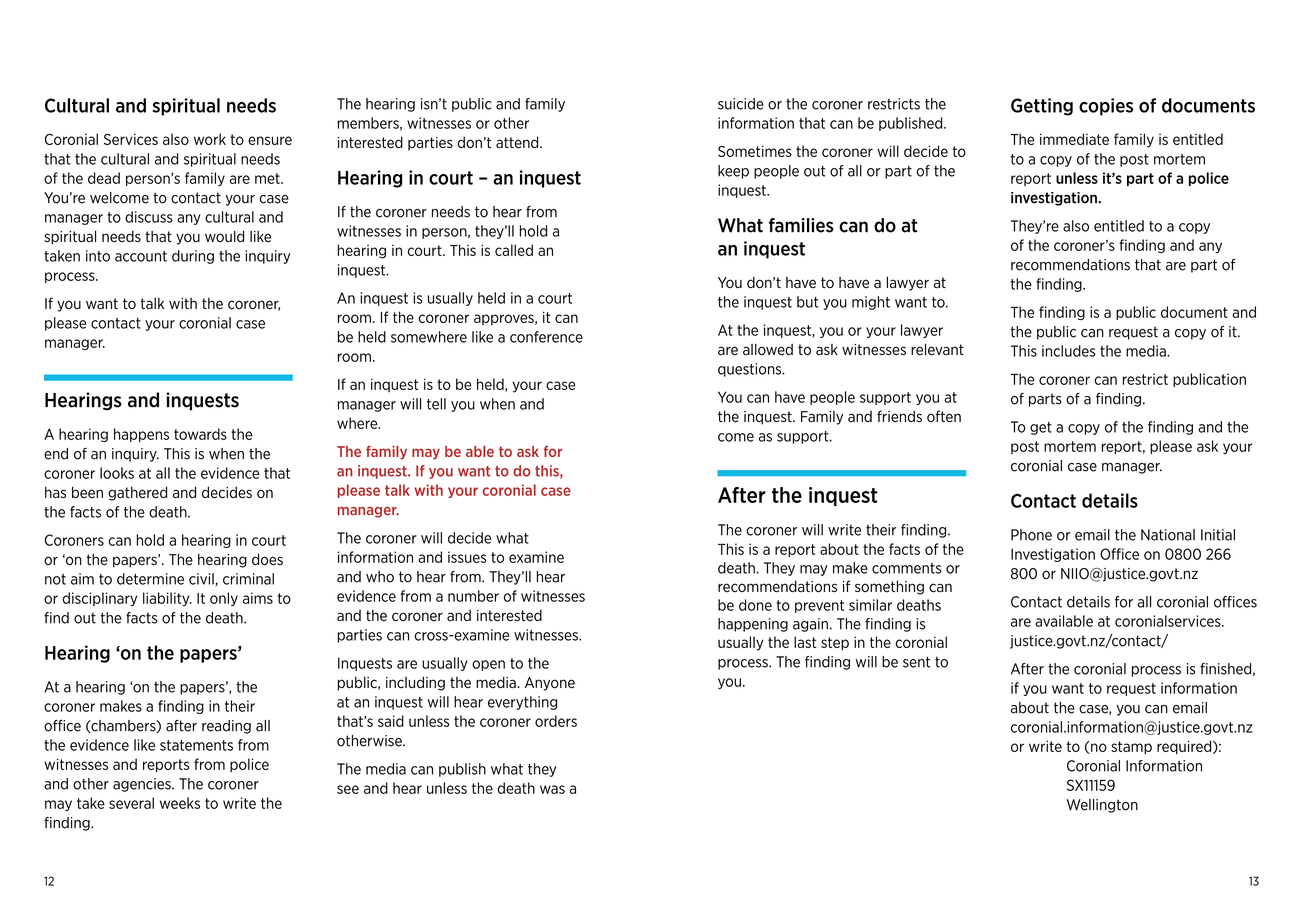  Describe the element at coordinates (436, 404) in the page. I see `tell` at that location.
